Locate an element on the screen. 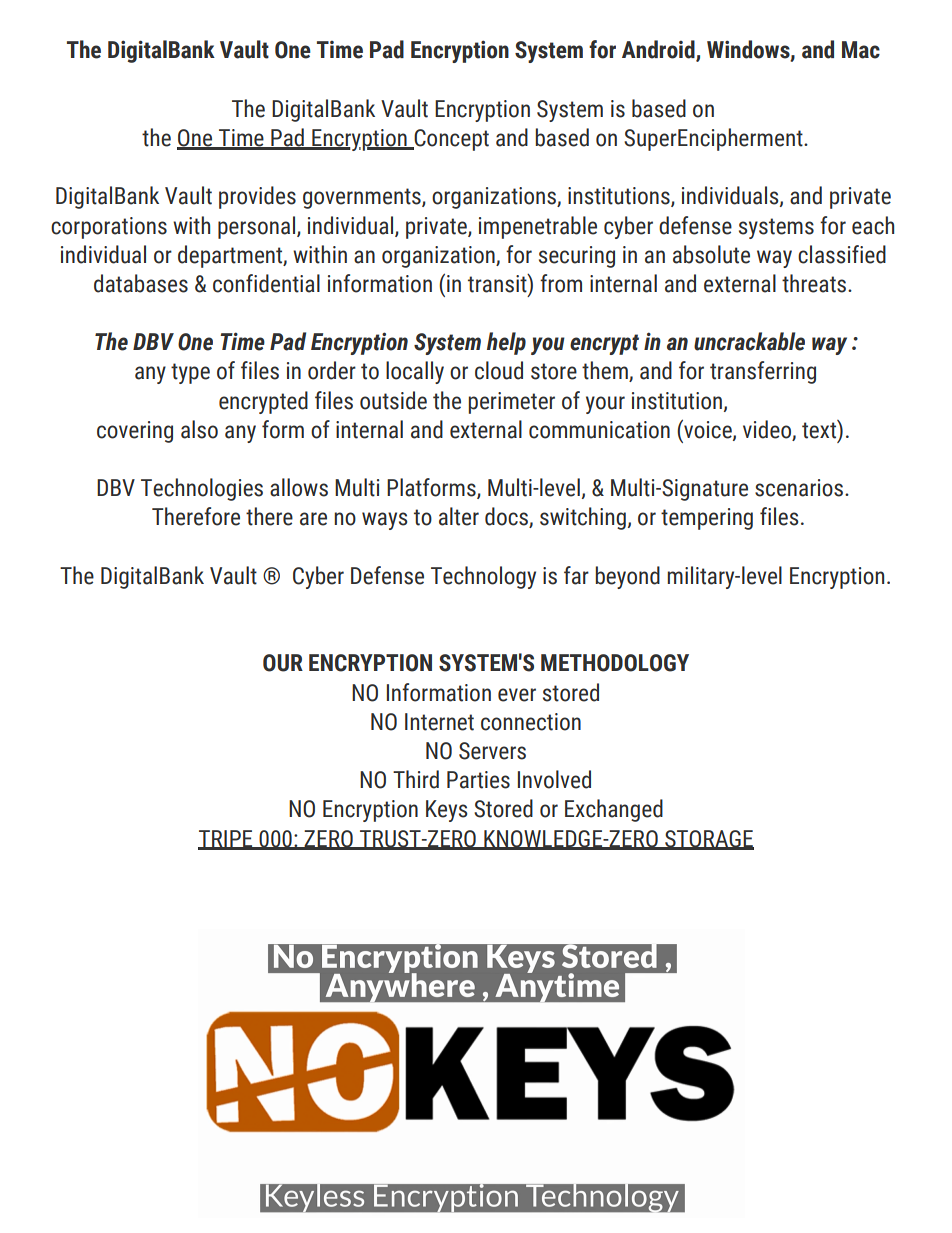  TRIPE is located at coordinates (226, 839).
